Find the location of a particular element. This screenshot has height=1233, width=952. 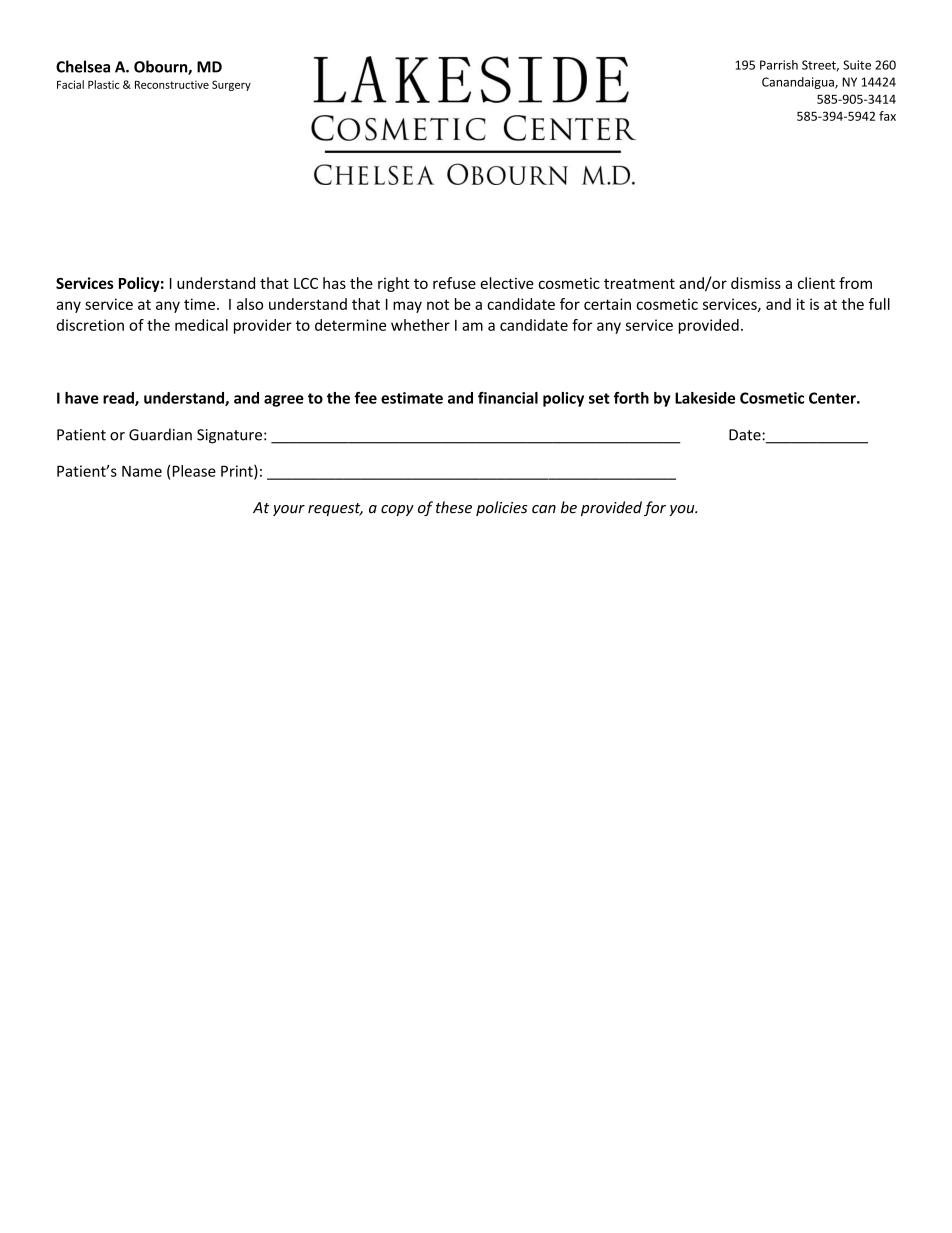

Reconstructive is located at coordinates (172, 84).
